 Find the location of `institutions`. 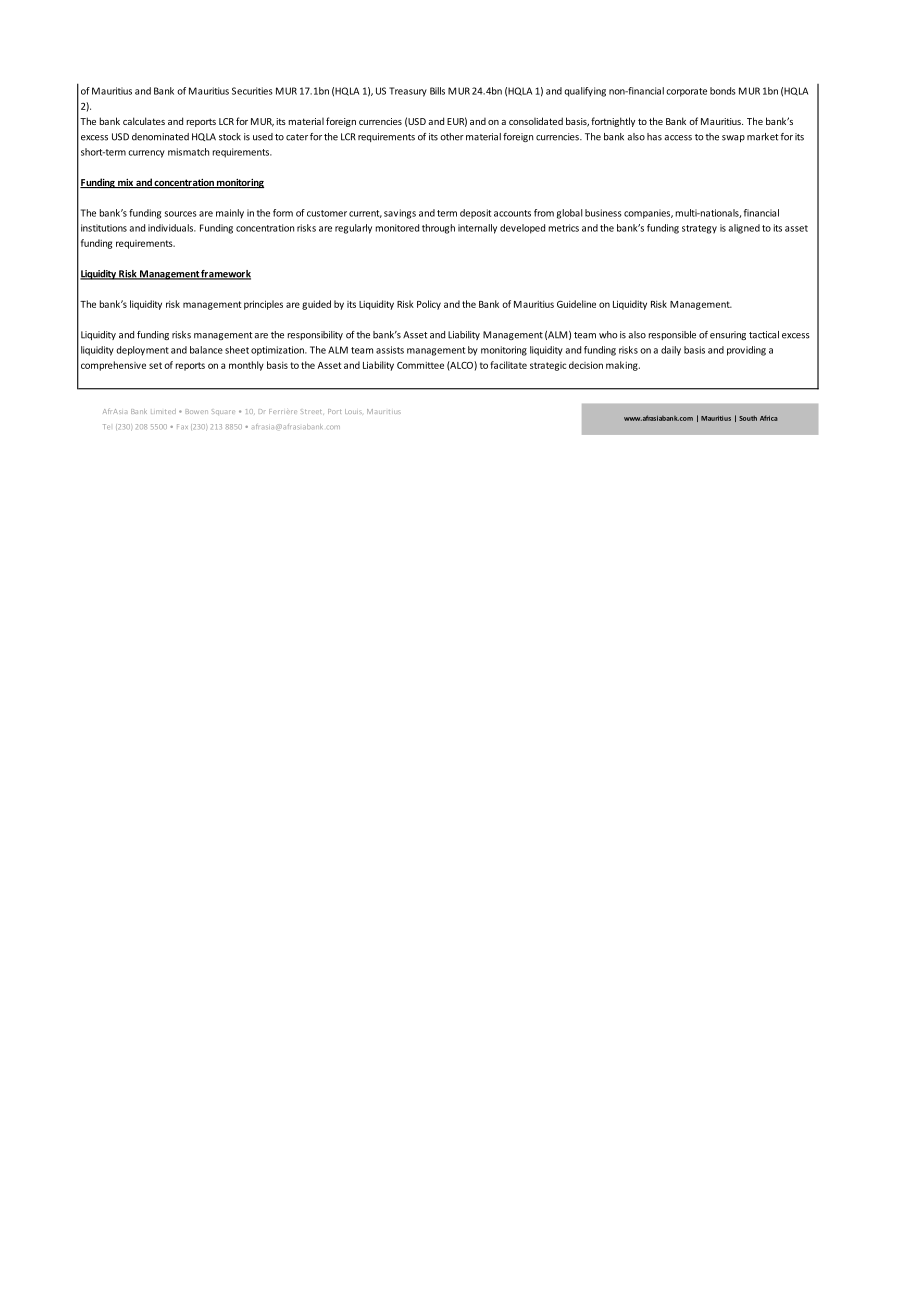

institutions is located at coordinates (104, 228).
